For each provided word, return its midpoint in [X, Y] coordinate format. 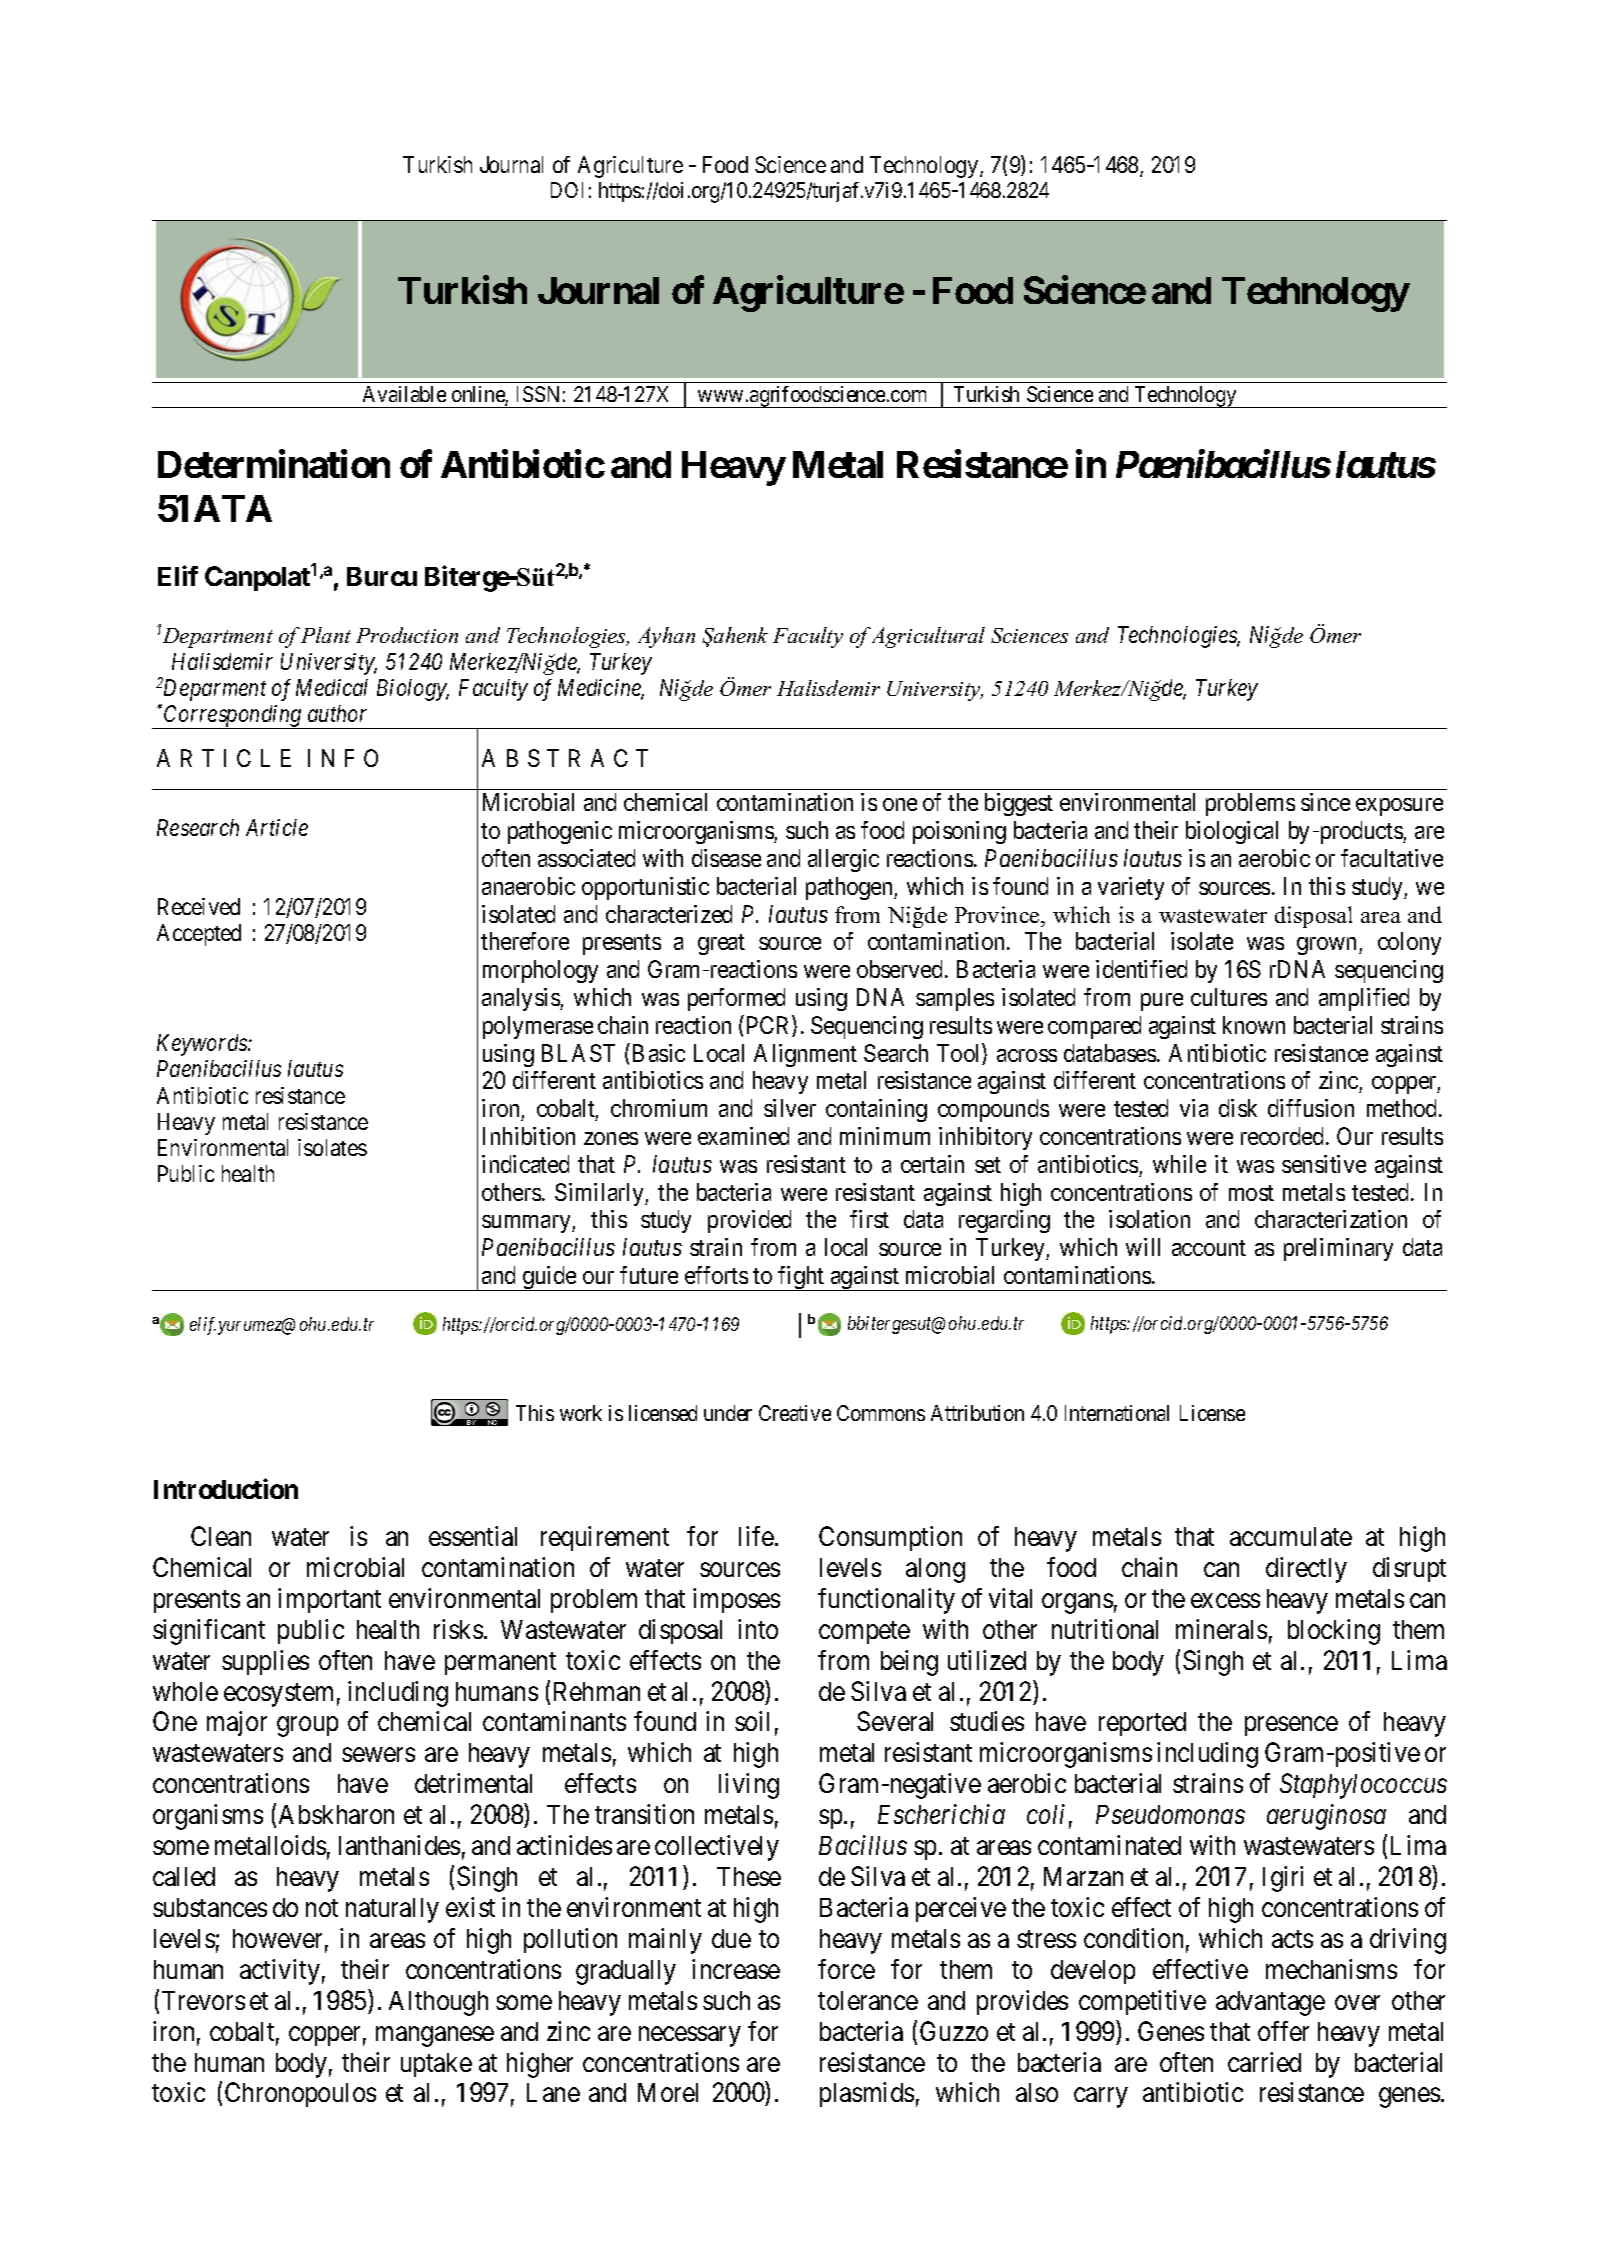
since [1325, 802]
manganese [435, 2036]
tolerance [868, 2000]
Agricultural [928, 637]
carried [1264, 2062]
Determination [274, 464]
